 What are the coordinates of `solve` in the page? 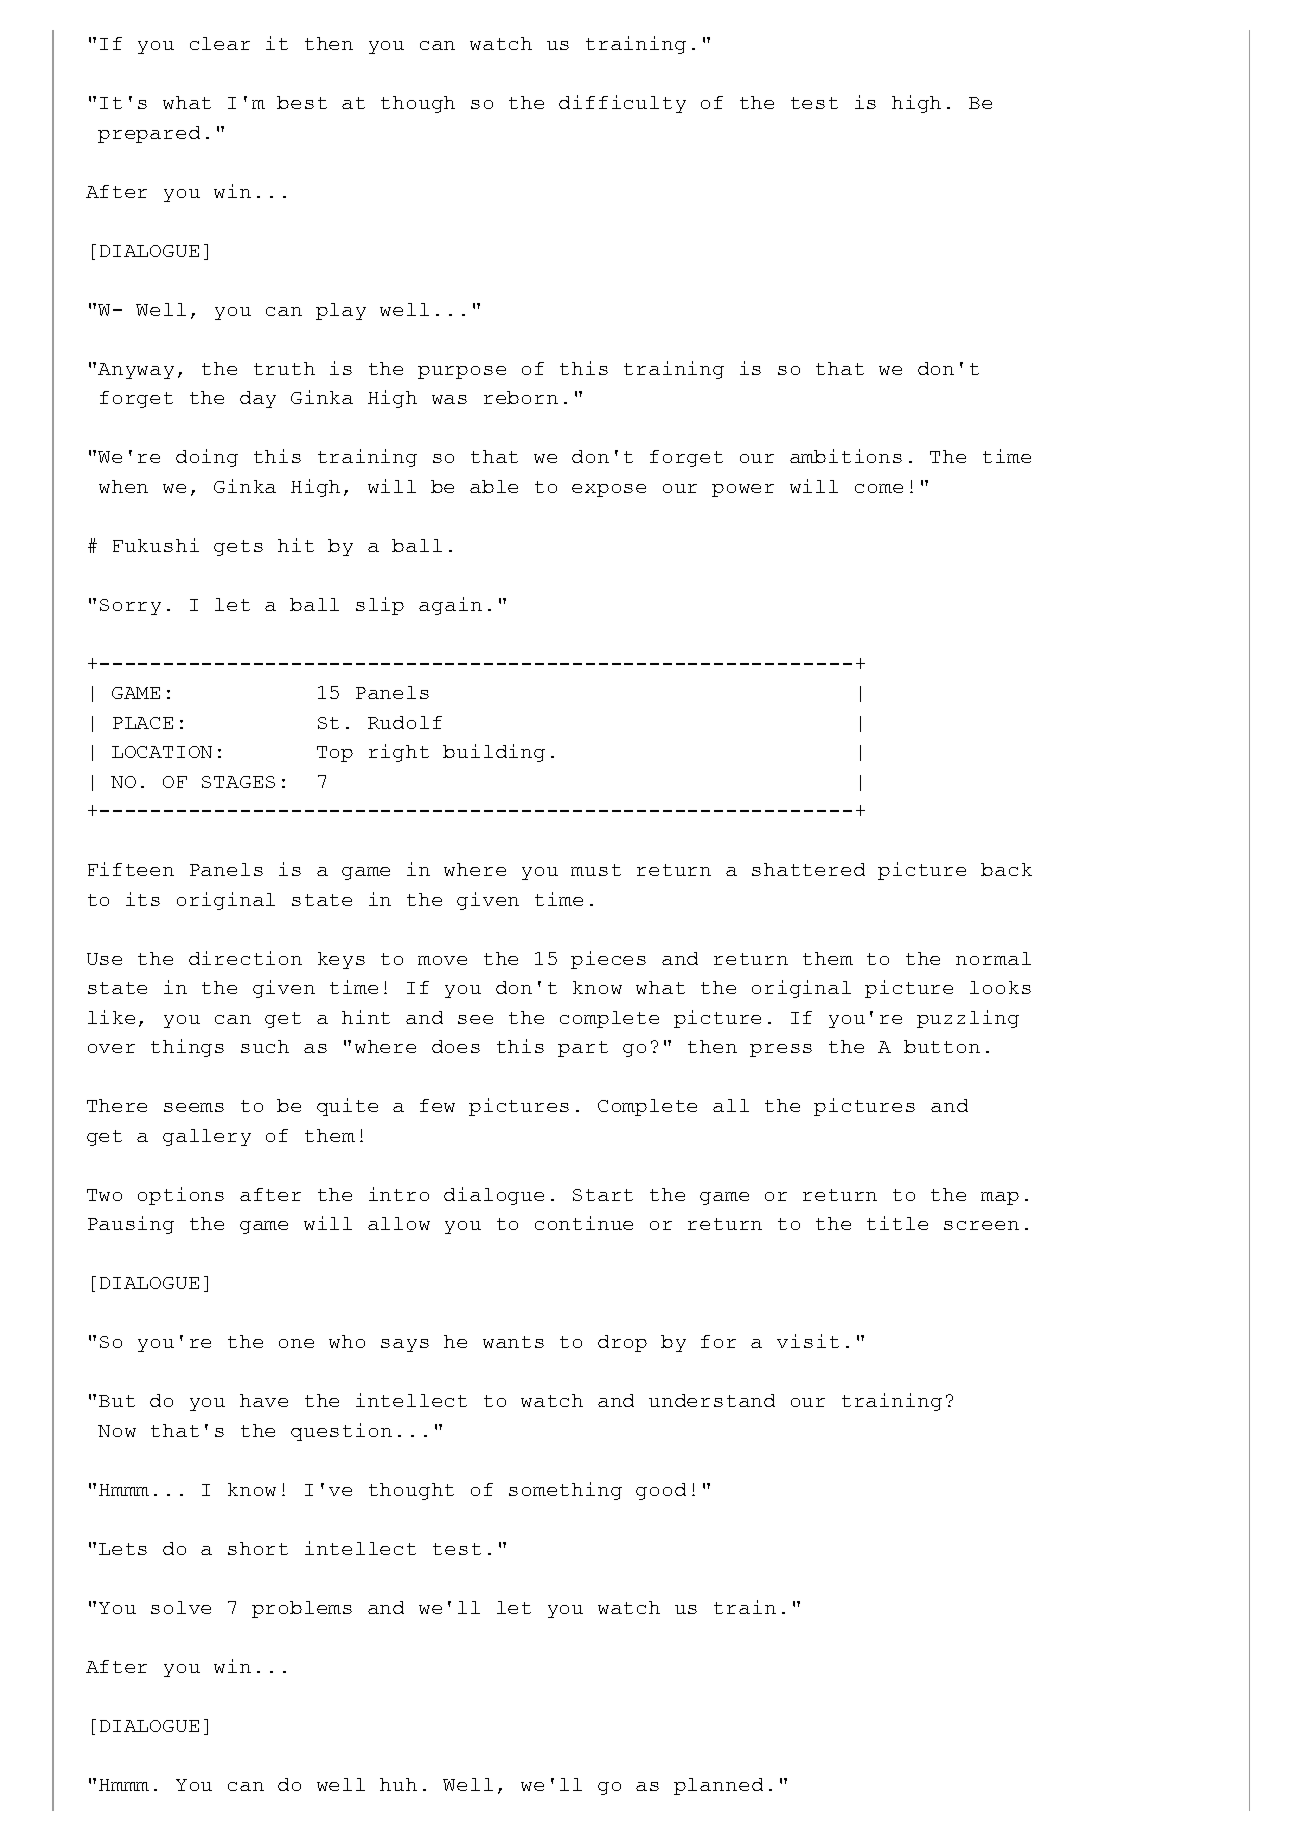 It's located at (181, 1607).
